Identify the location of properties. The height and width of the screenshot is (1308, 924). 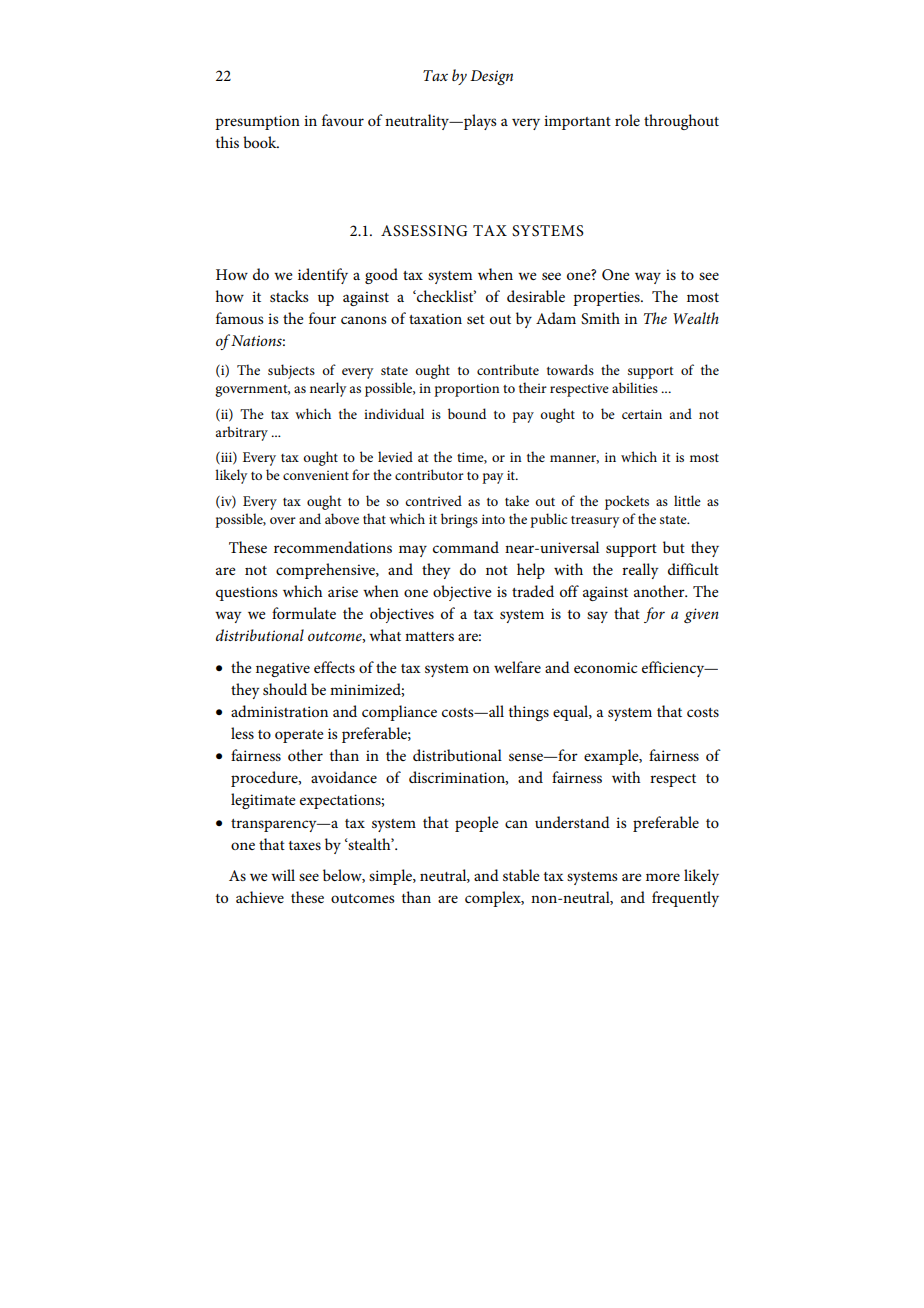
(607, 298).
